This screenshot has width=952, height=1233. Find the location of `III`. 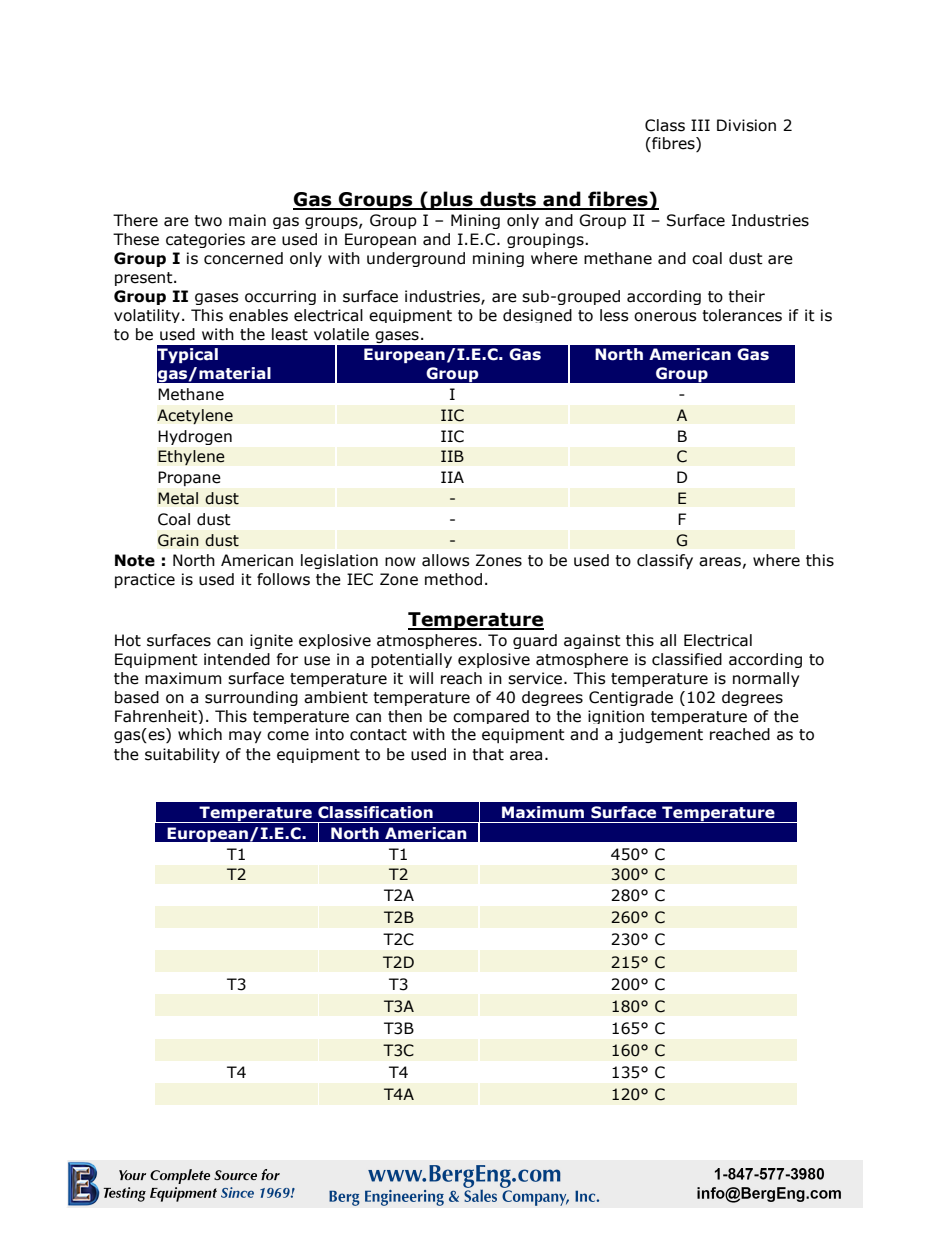

III is located at coordinates (700, 125).
